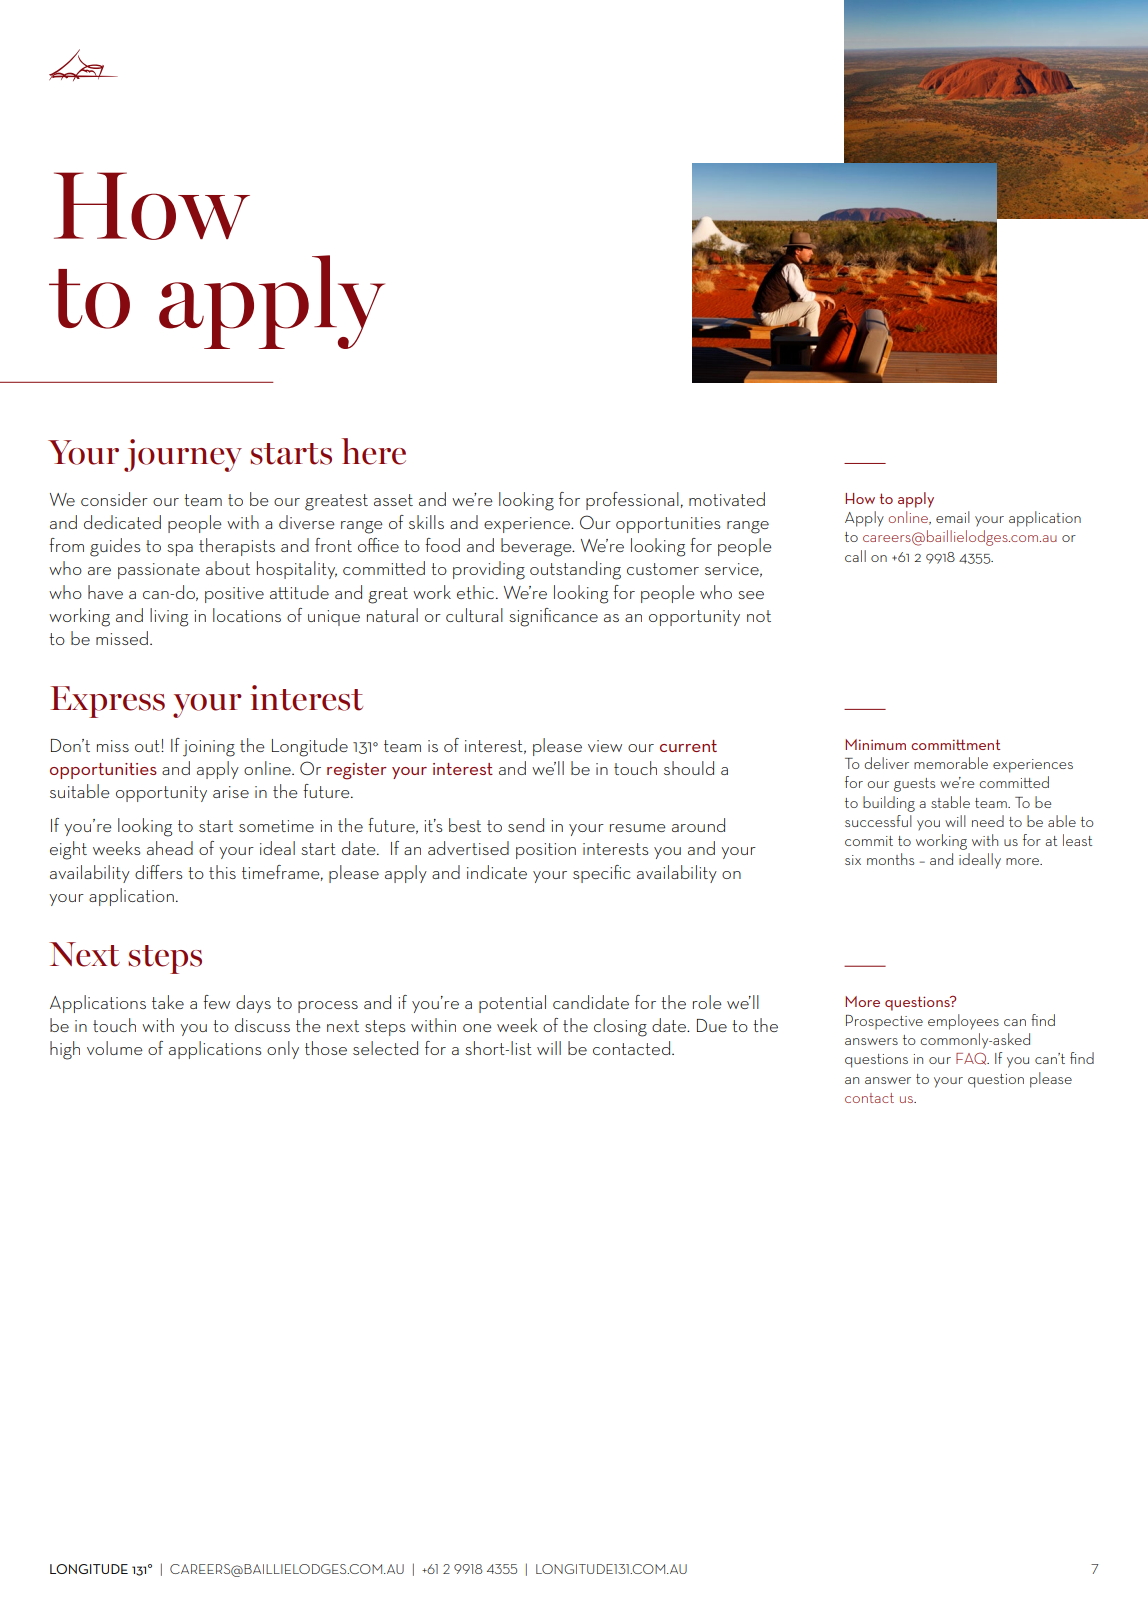  Describe the element at coordinates (953, 517) in the document. I see `email` at that location.
